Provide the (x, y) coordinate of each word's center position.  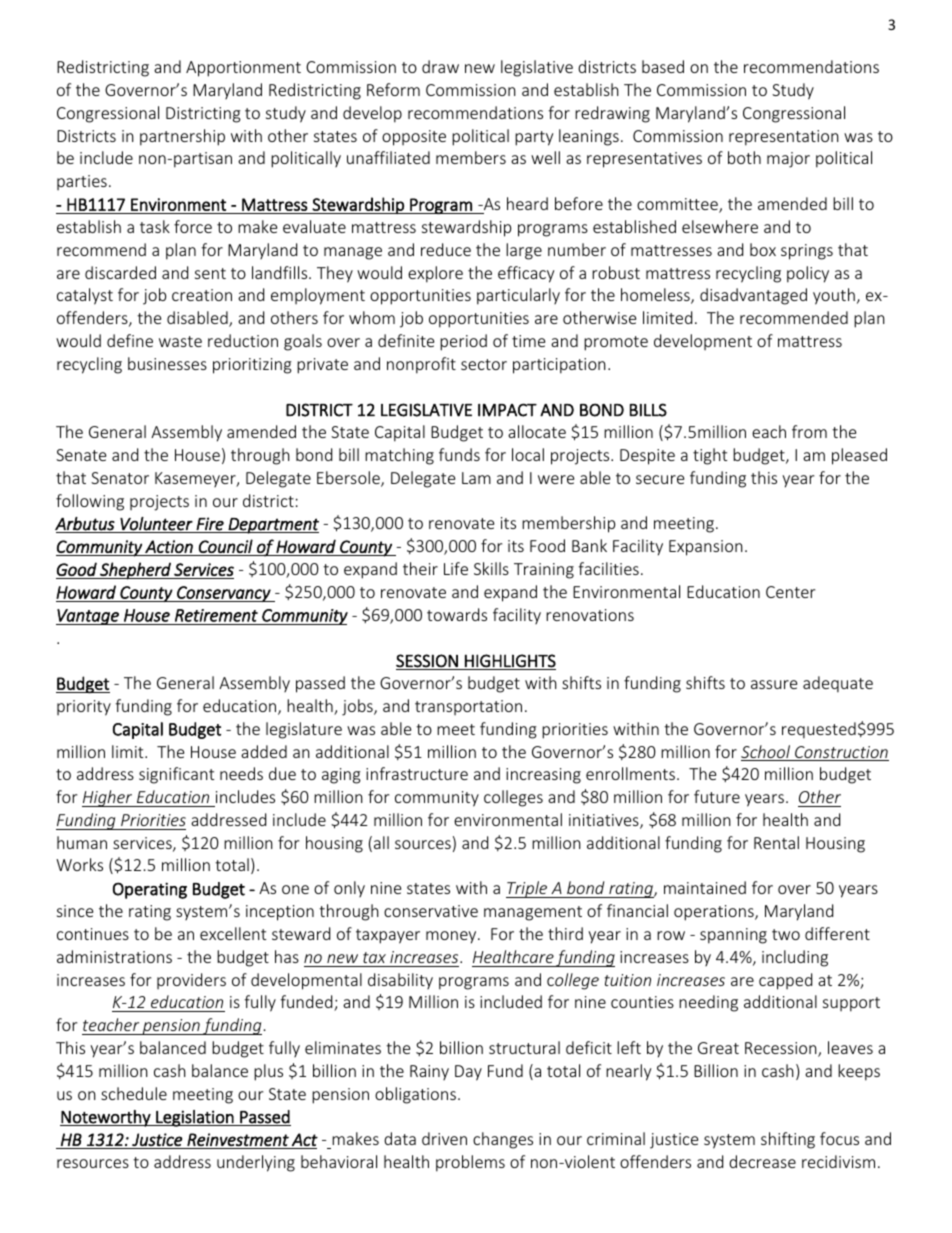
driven (444, 1138)
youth (834, 296)
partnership (182, 137)
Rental (776, 842)
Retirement (216, 615)
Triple (528, 889)
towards (457, 614)
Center (790, 592)
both (744, 157)
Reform (393, 89)
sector (484, 364)
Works (79, 864)
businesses (167, 363)
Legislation (195, 1118)
